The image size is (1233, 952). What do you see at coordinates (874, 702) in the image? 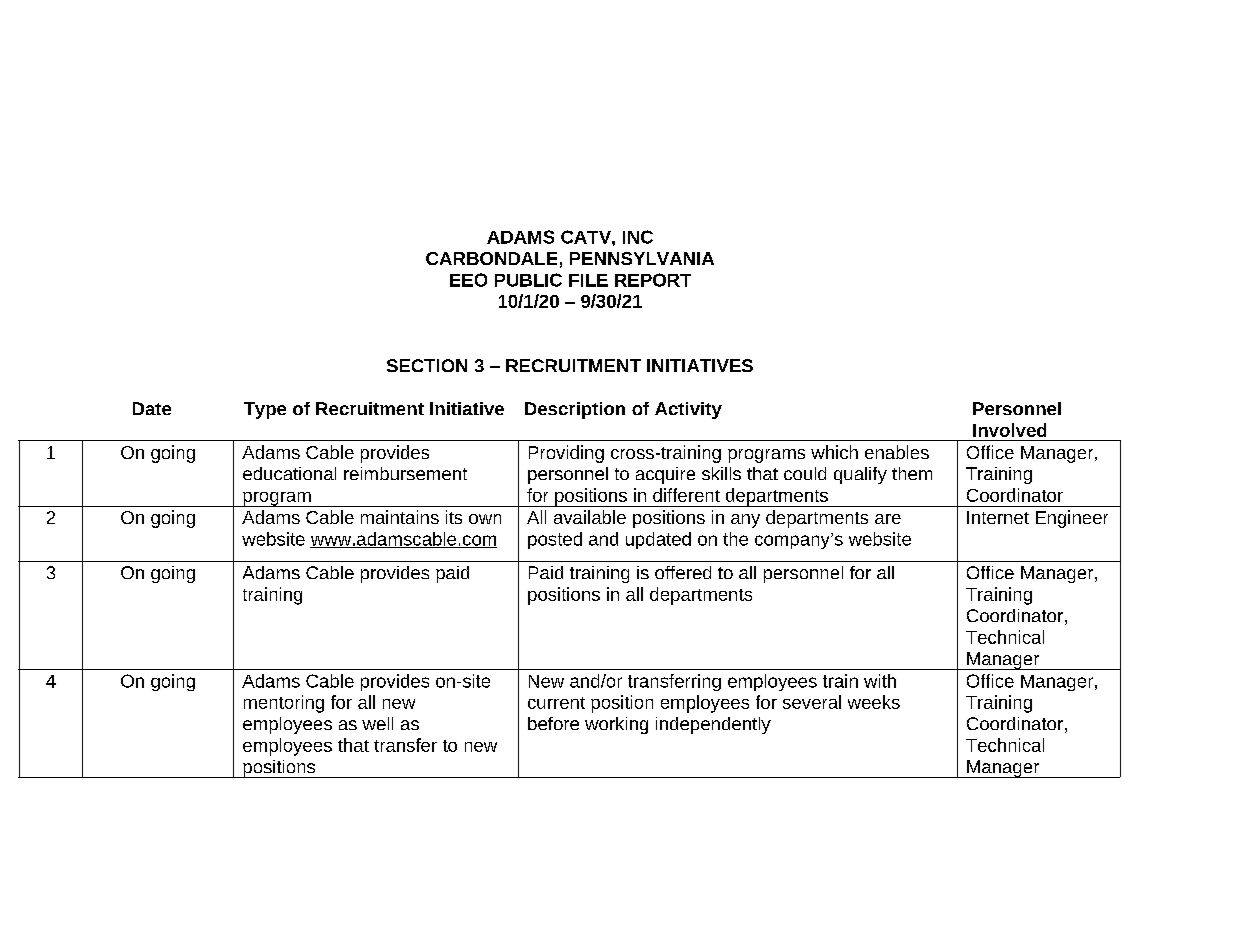
I see `weeks` at bounding box center [874, 702].
